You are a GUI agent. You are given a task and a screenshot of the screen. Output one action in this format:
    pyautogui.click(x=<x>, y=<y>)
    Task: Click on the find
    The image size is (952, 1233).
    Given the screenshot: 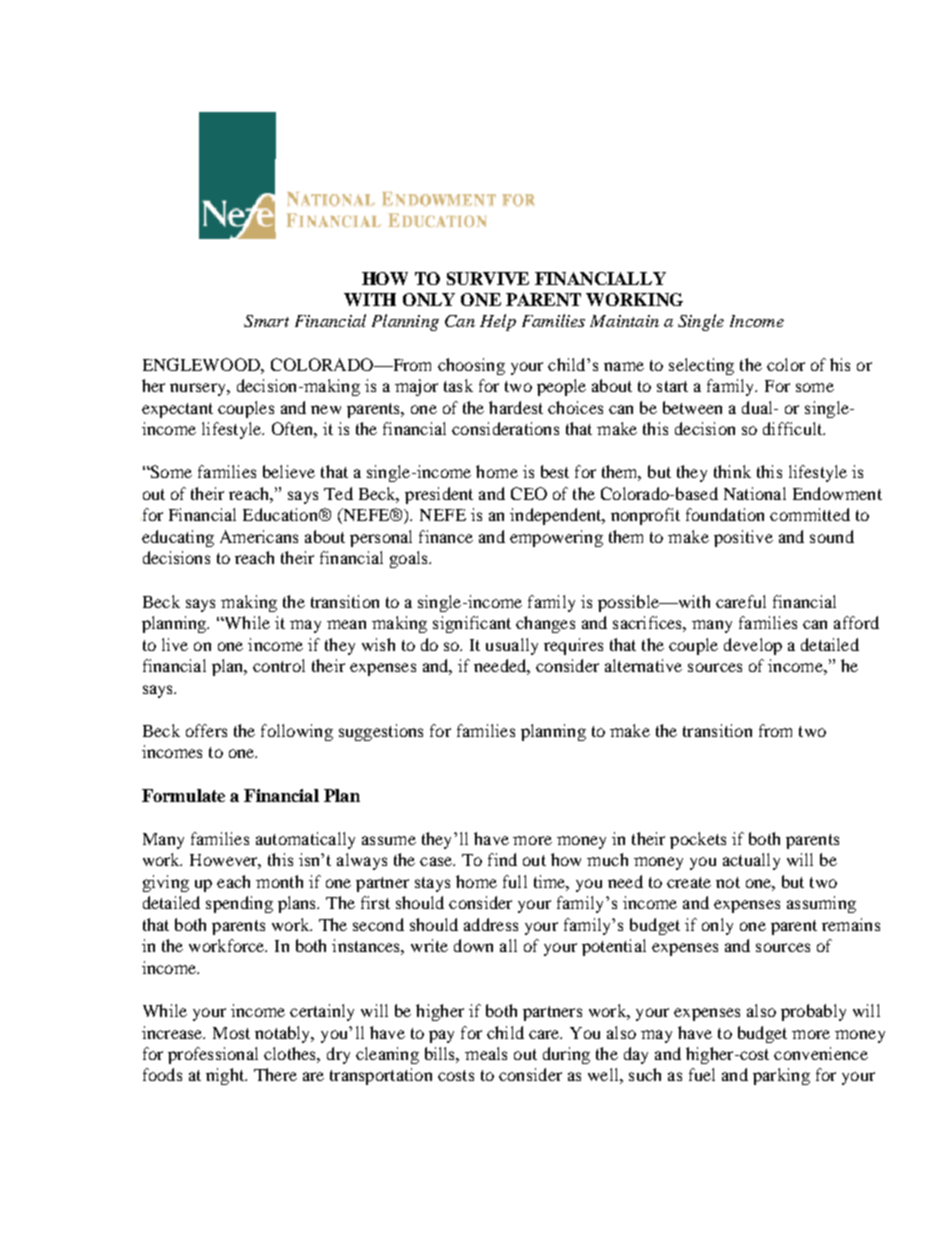 What is the action you would take?
    pyautogui.click(x=502, y=859)
